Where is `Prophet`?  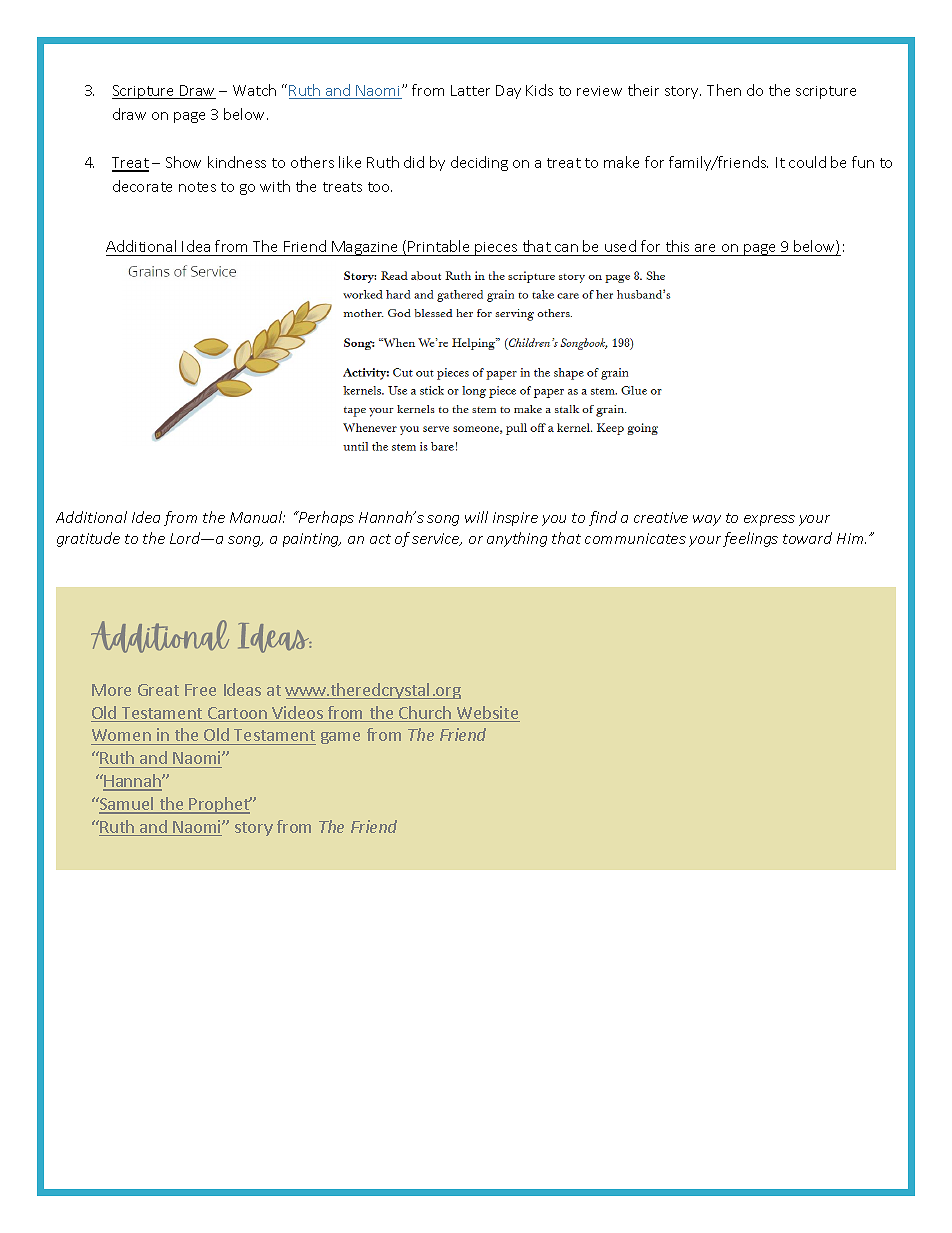
Prophet is located at coordinates (220, 805).
